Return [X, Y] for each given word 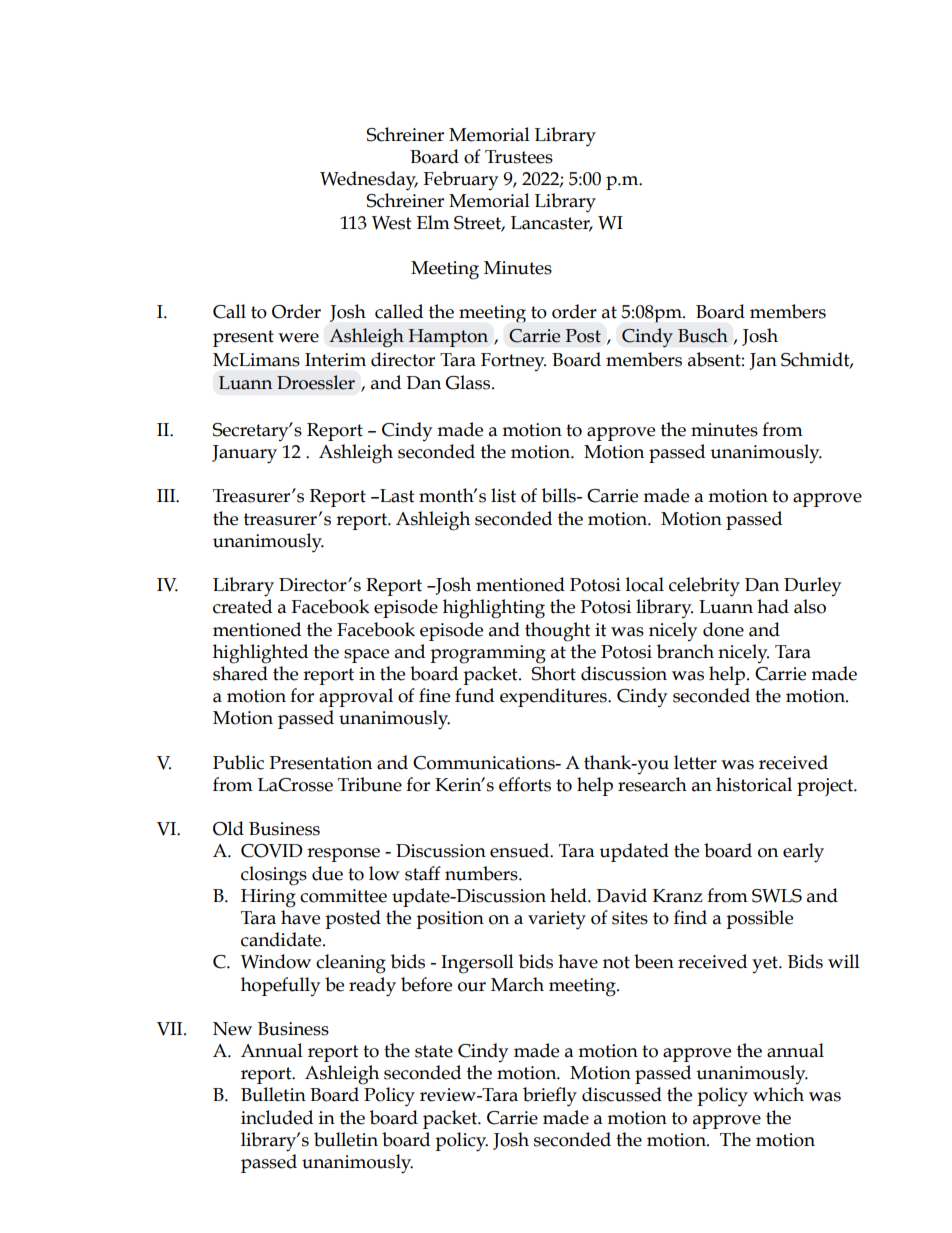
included [277, 1117]
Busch [703, 335]
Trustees [519, 157]
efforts [525, 784]
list [503, 495]
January [244, 454]
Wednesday [369, 181]
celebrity [704, 587]
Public [238, 762]
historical [754, 784]
